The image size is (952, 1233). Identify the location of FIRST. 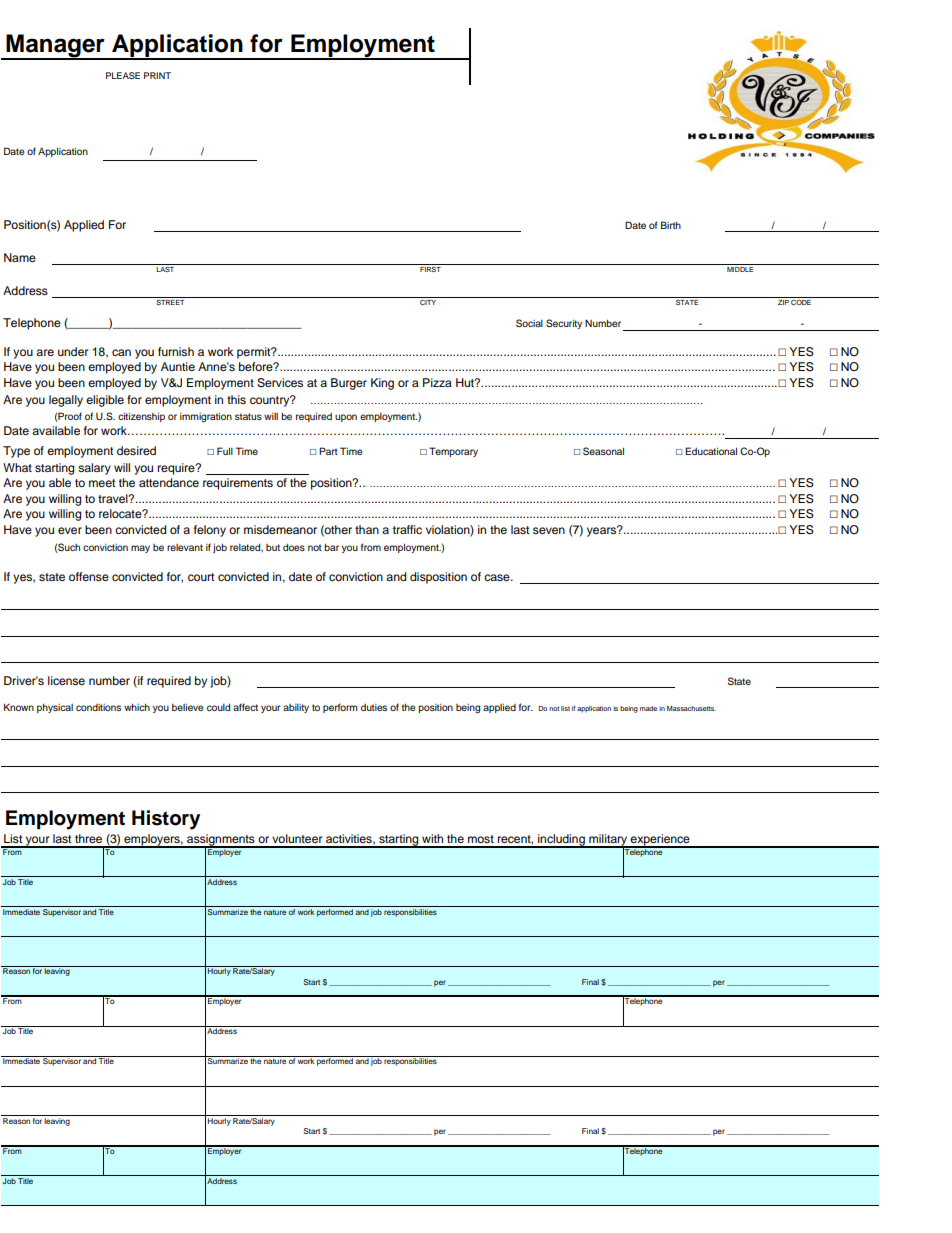
(430, 268).
